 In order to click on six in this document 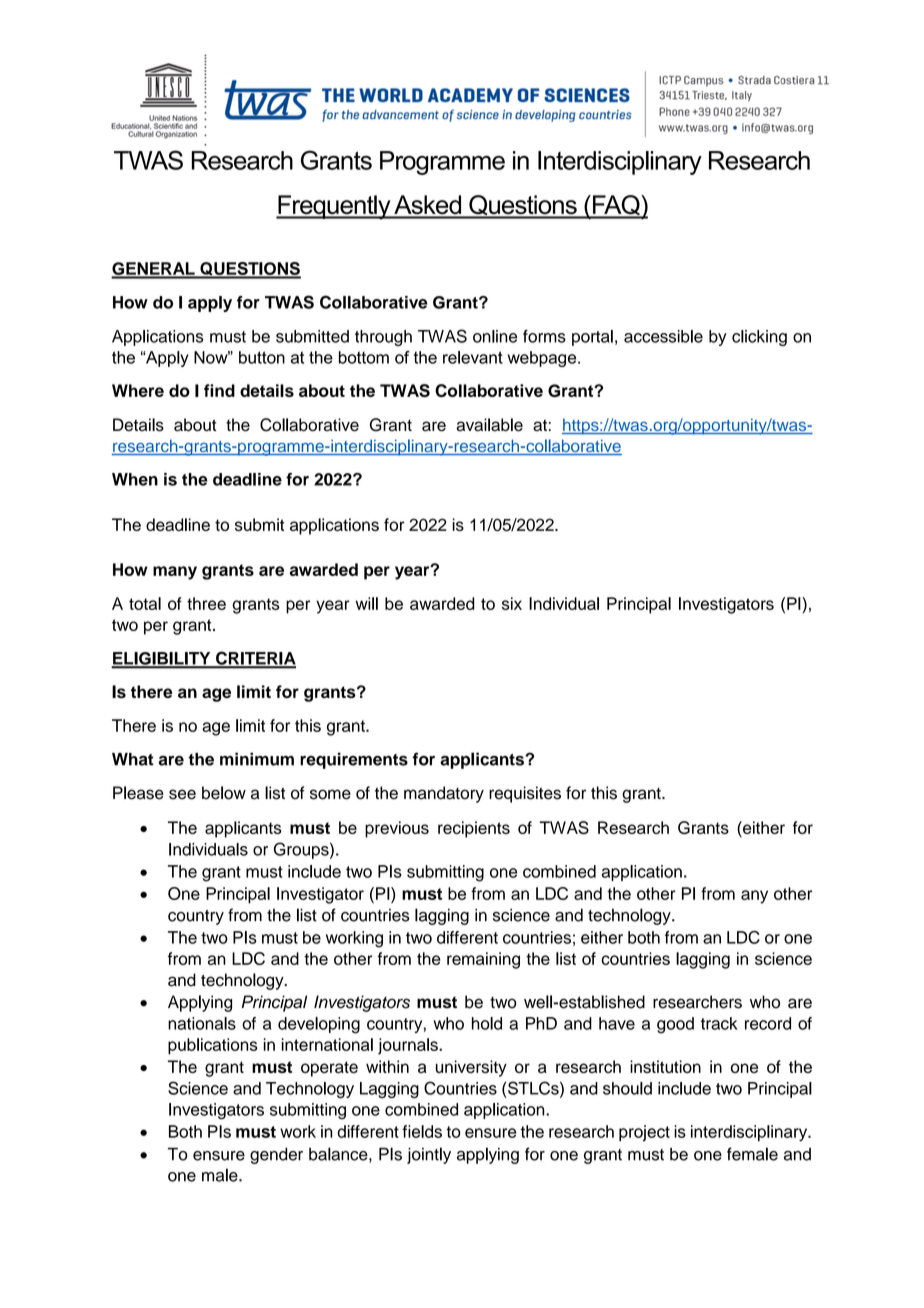, I will do `click(512, 603)`.
